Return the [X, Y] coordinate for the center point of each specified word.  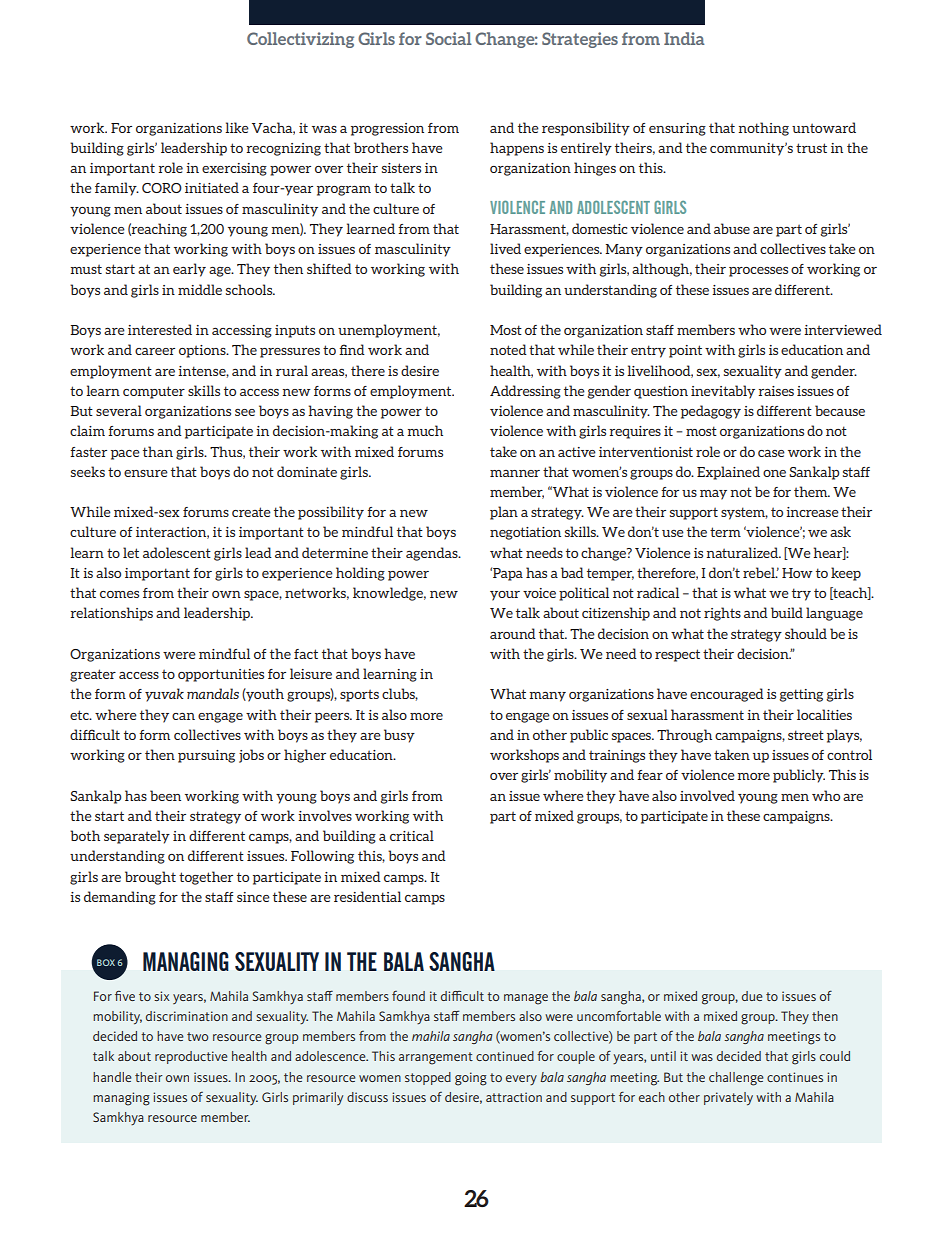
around [513, 633]
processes [758, 272]
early [189, 270]
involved [707, 795]
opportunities [221, 675]
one [774, 473]
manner [515, 473]
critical [412, 835]
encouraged [727, 695]
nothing [763, 129]
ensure [146, 473]
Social [449, 38]
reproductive [191, 1057]
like [237, 127]
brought [150, 878]
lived [505, 248]
